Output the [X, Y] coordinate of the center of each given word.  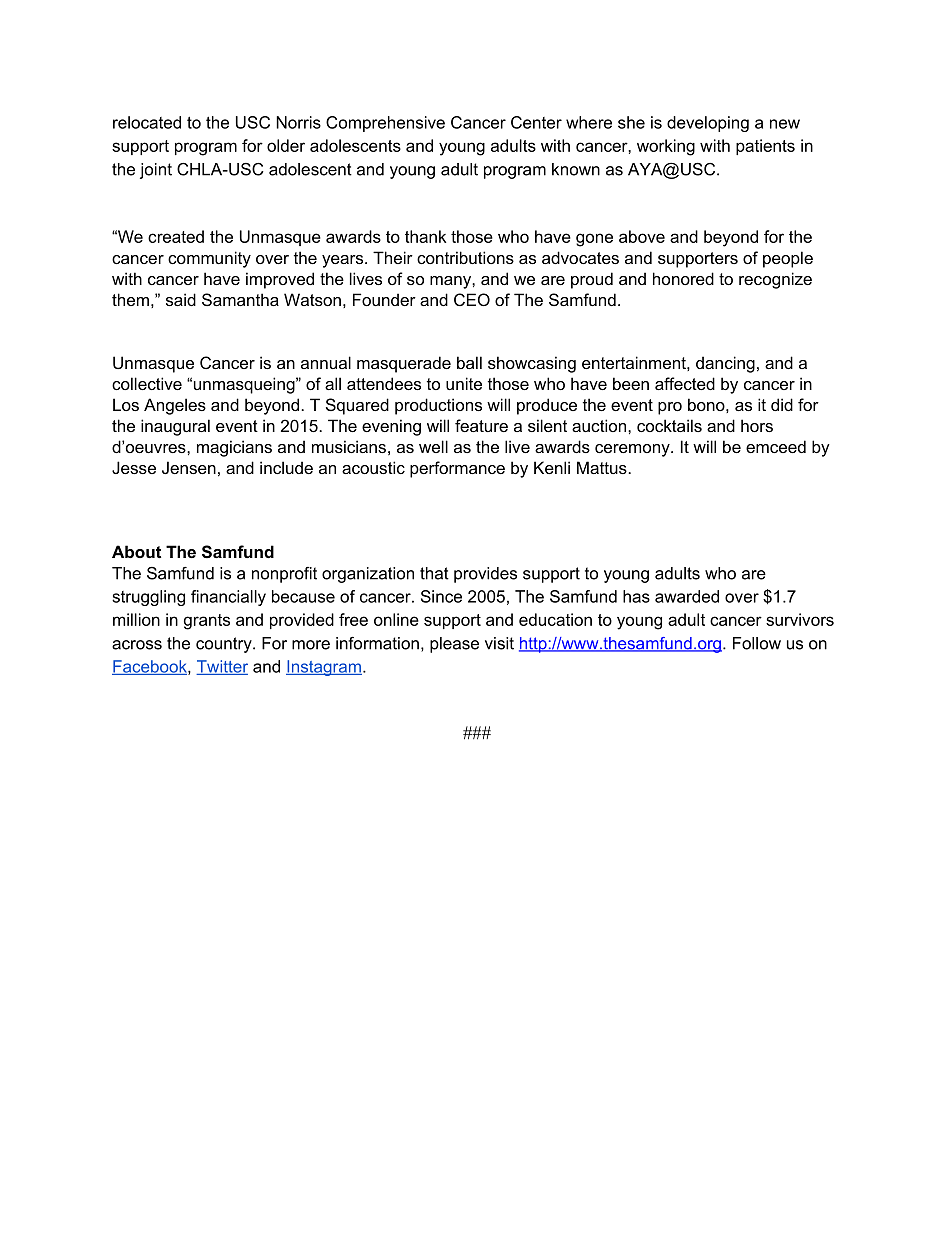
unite [464, 383]
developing [708, 124]
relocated [147, 122]
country [225, 645]
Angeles [175, 406]
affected [685, 383]
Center [536, 122]
